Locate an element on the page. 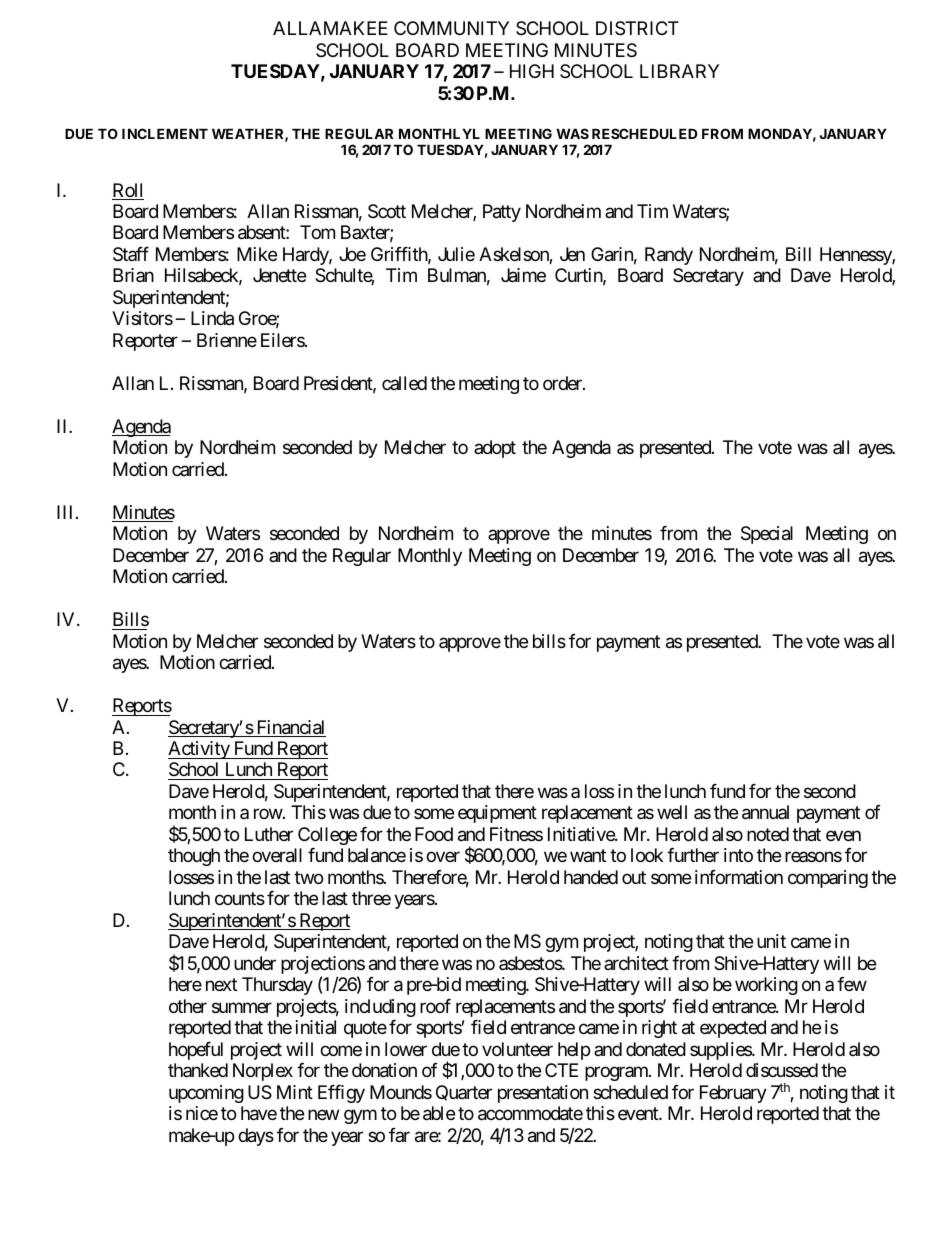  annual is located at coordinates (765, 812).
